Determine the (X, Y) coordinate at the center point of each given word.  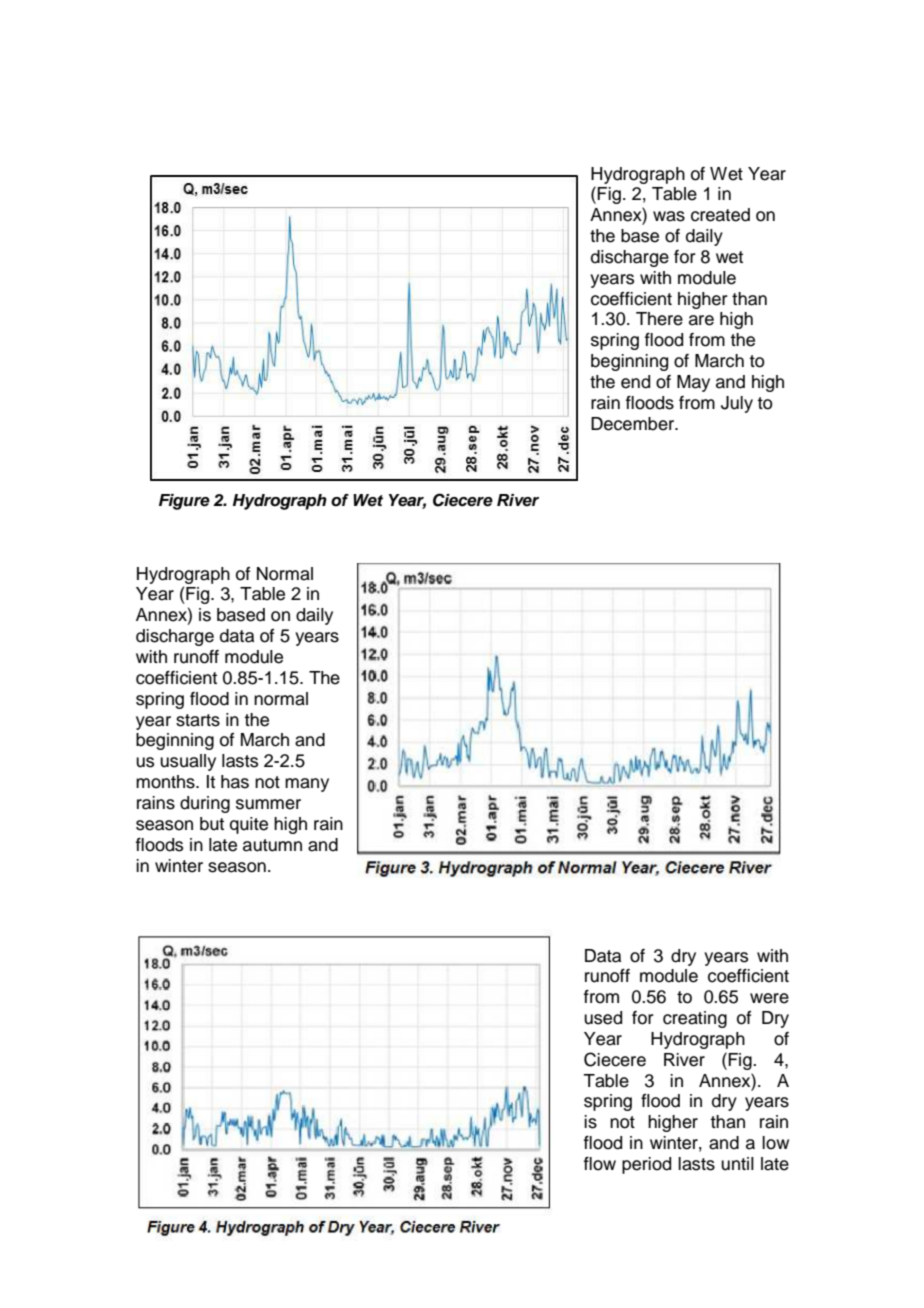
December (634, 424)
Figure (184, 502)
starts (198, 720)
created (720, 215)
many (307, 785)
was (669, 216)
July (737, 404)
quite (249, 825)
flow (600, 1164)
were (769, 998)
